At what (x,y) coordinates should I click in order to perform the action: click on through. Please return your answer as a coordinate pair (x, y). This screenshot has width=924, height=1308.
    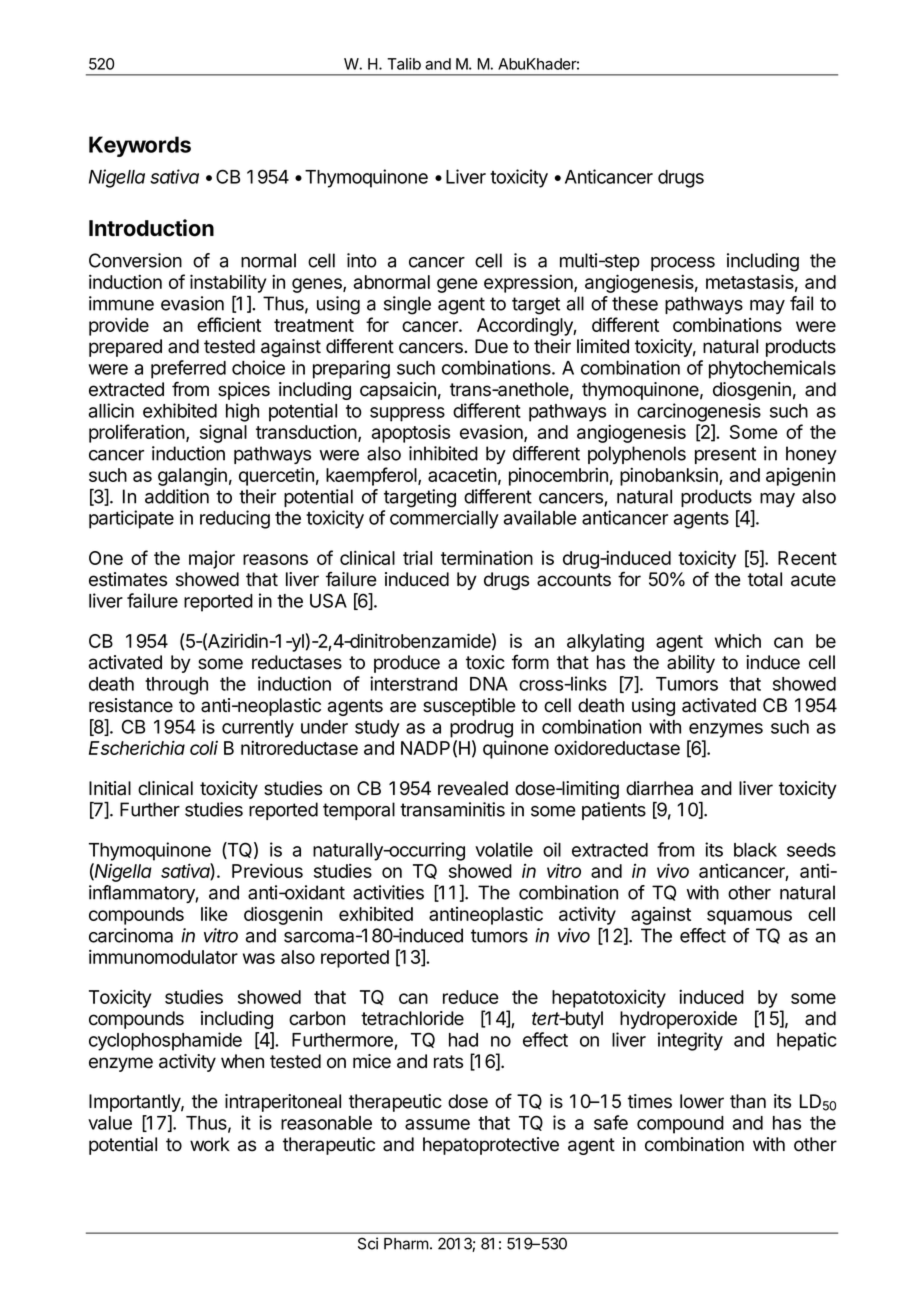
    Looking at the image, I should click on (176, 686).
